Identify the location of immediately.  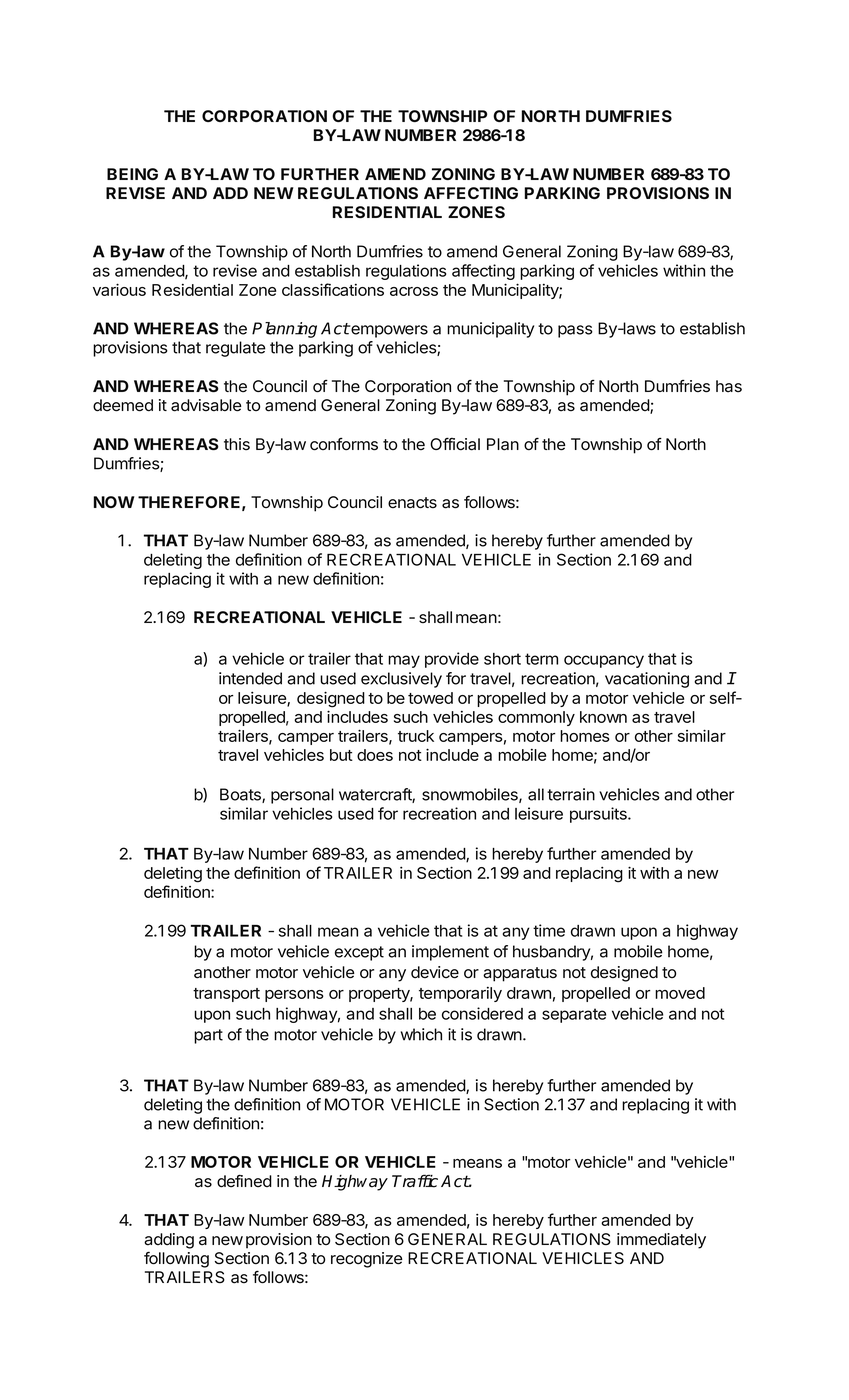
(661, 1241).
